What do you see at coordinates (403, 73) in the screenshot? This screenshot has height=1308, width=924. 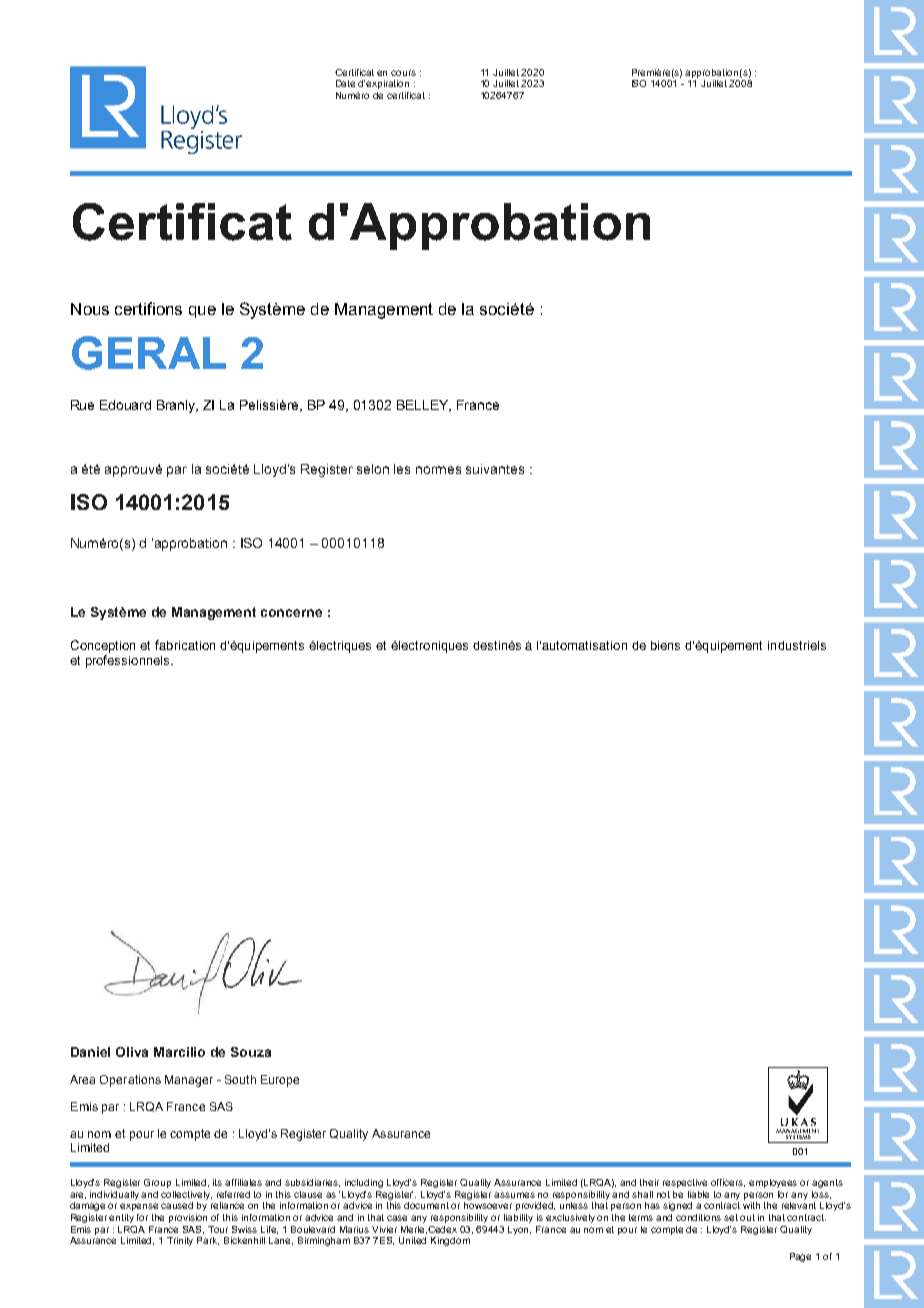 I see `cours` at bounding box center [403, 73].
